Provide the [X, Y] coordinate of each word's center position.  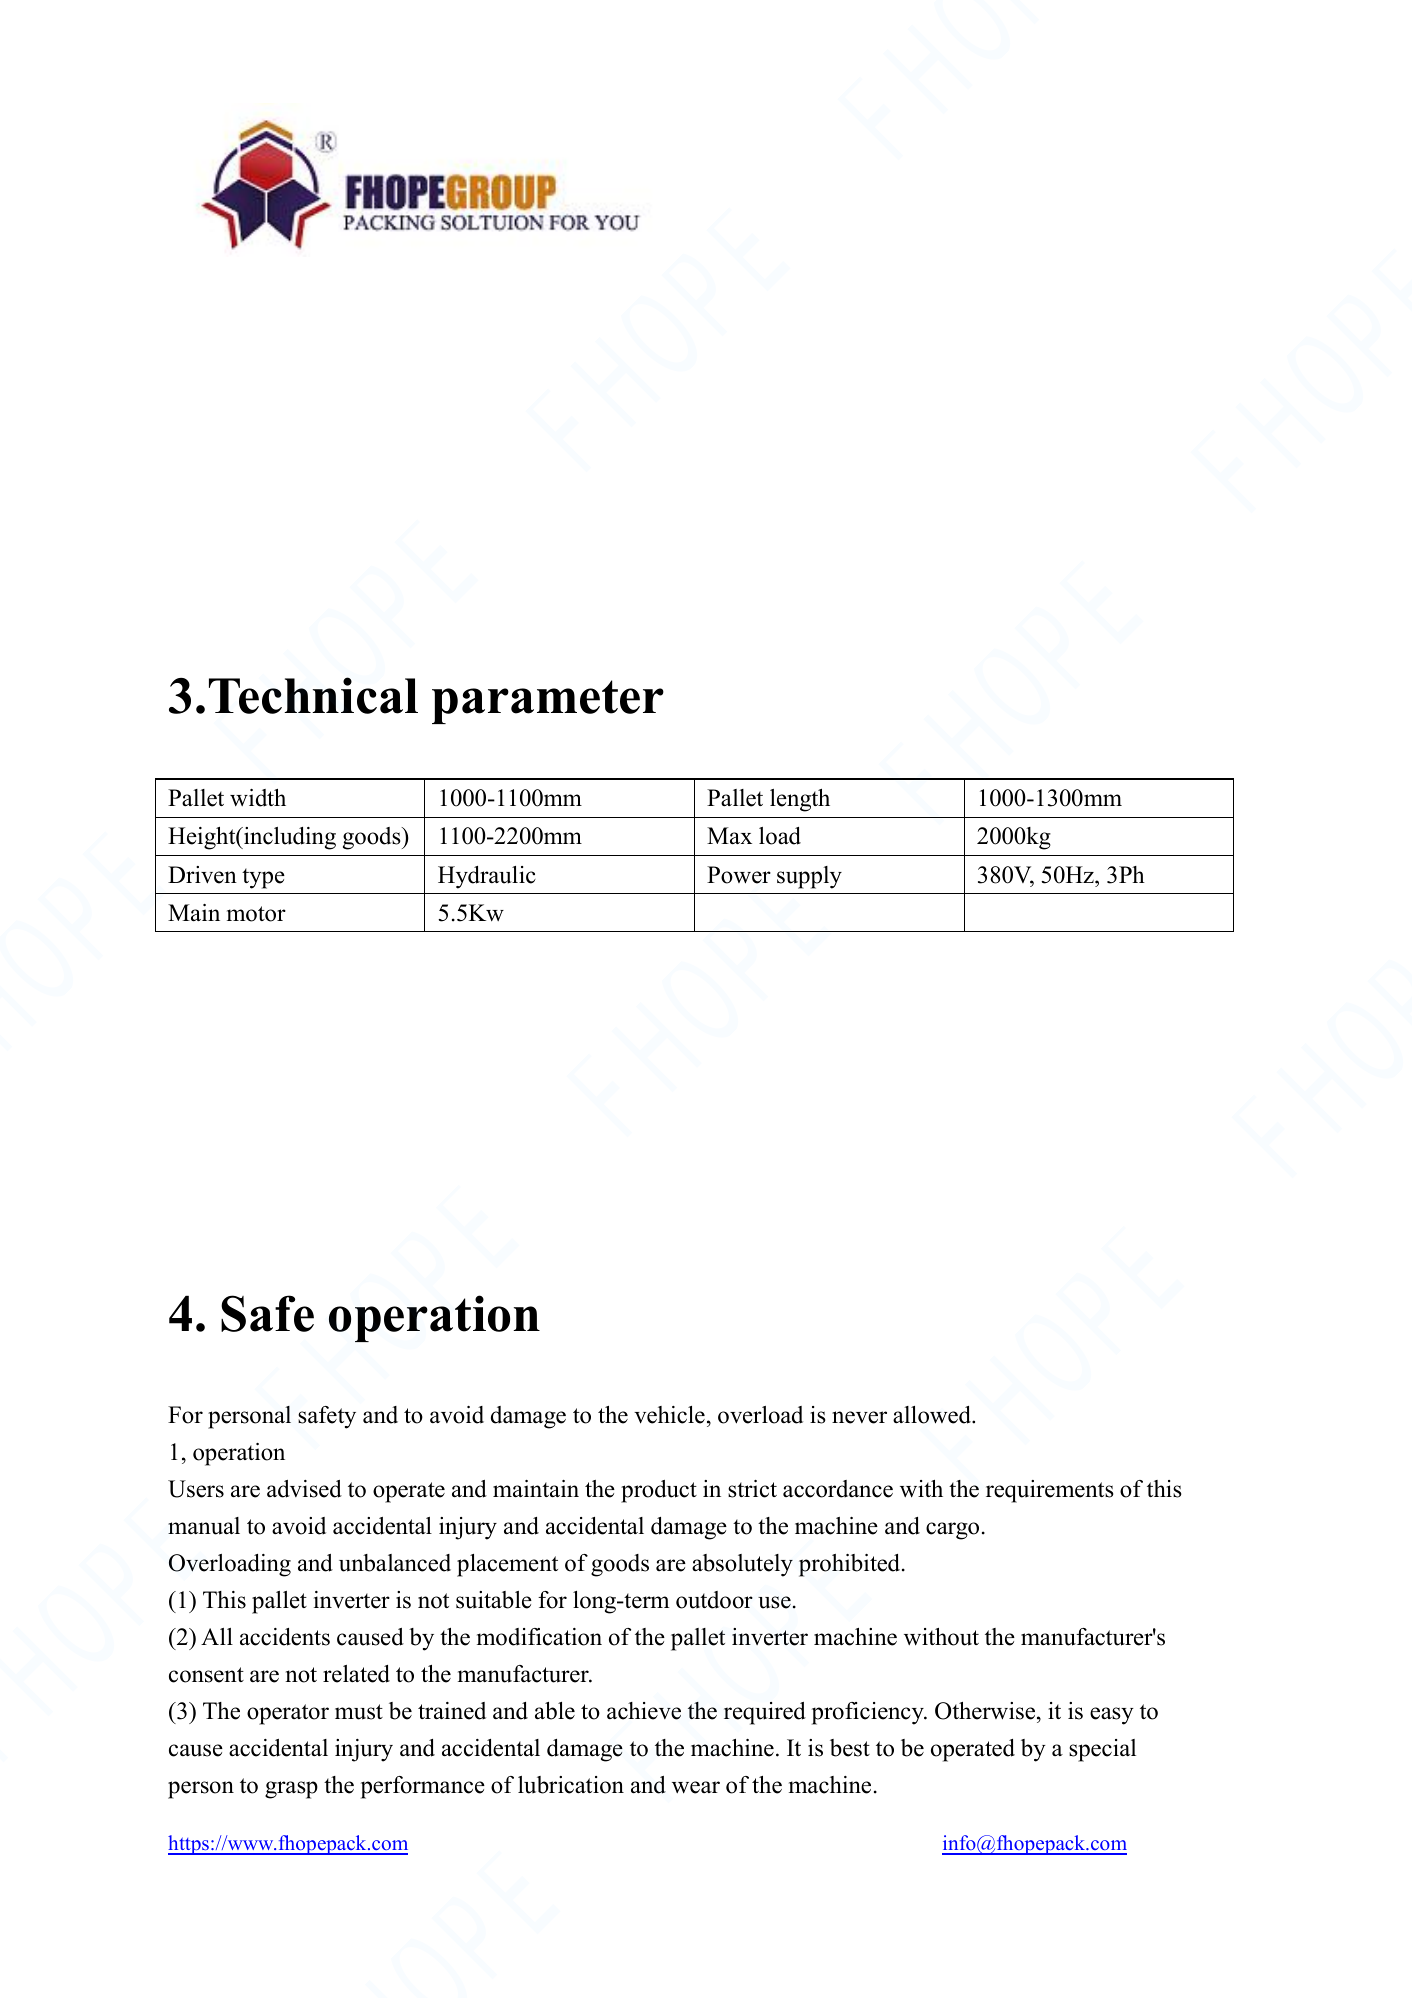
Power [739, 875]
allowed [933, 1415]
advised [304, 1489]
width [258, 798]
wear [696, 1787]
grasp [291, 1790]
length [800, 800]
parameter [548, 702]
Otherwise [986, 1711]
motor [256, 914]
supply [809, 877]
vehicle [669, 1415]
